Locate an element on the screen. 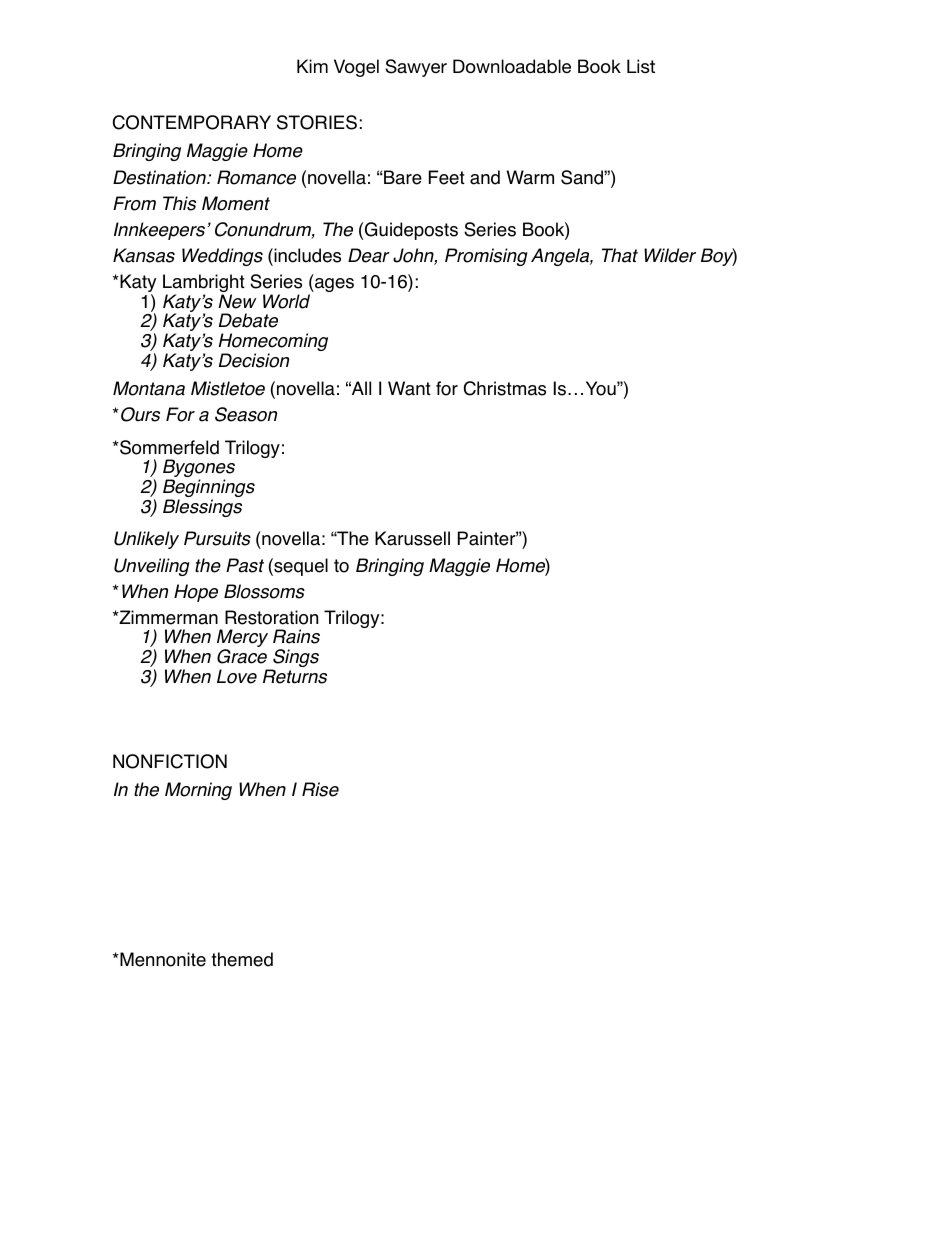 This screenshot has width=952, height=1233. CONTEMPORARY is located at coordinates (192, 122).
